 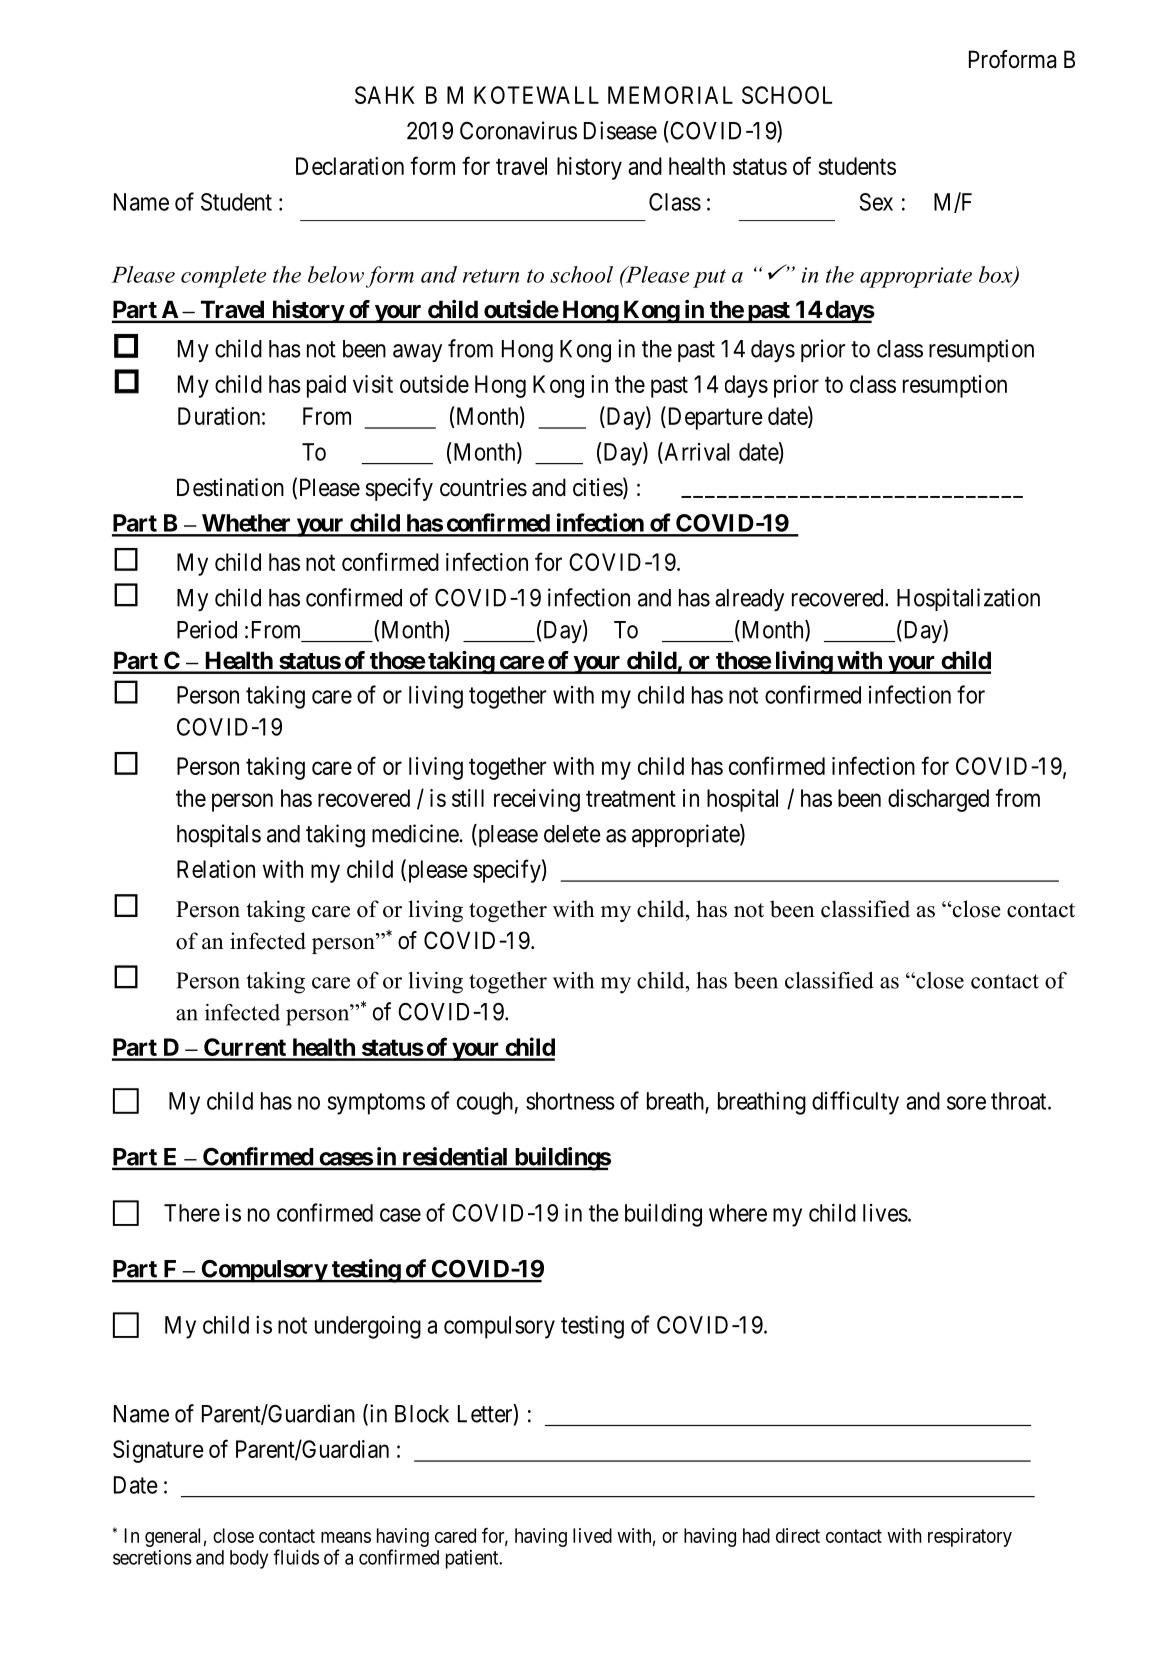 I want to click on body, so click(x=249, y=1559).
